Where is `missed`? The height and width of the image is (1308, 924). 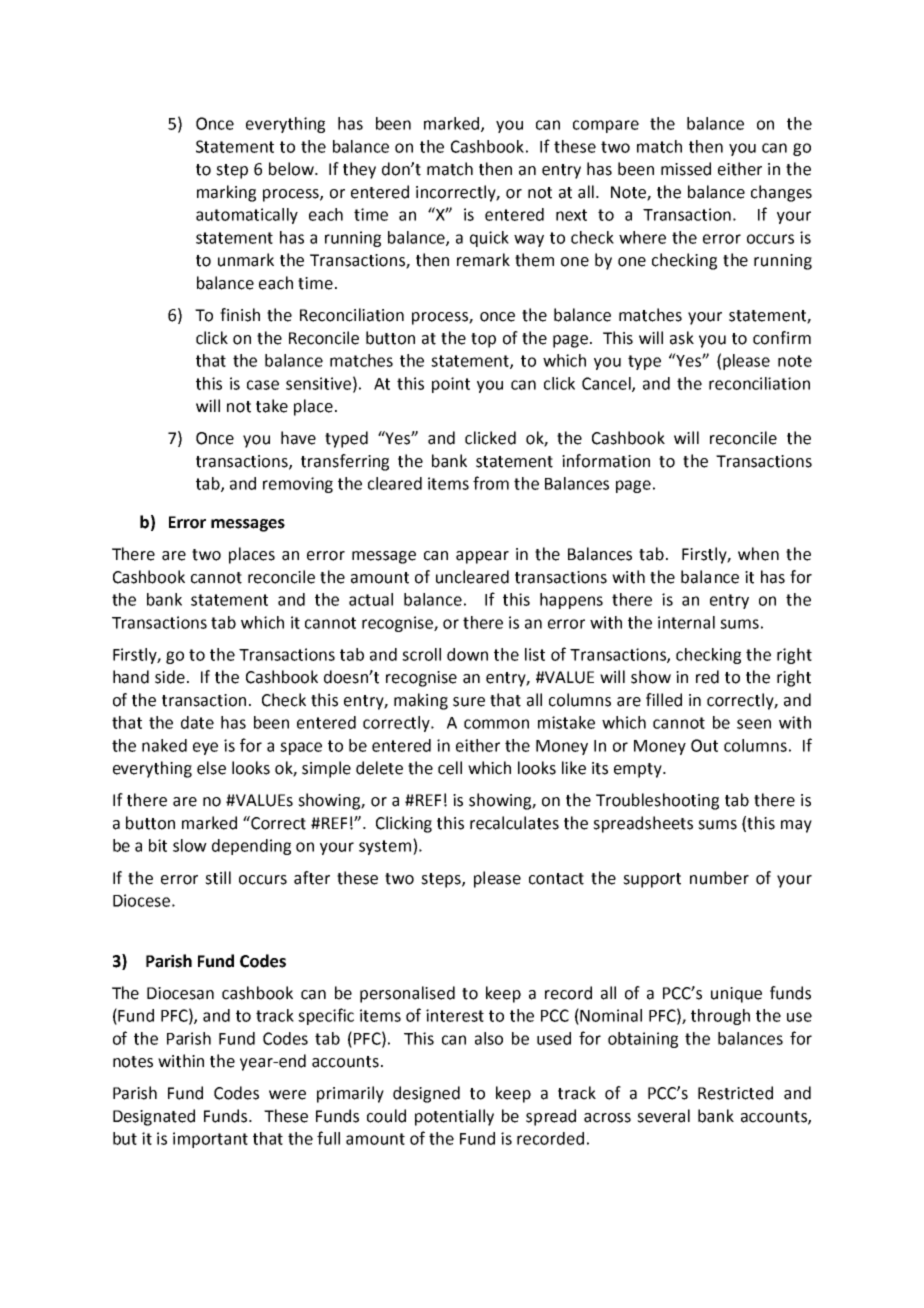 missed is located at coordinates (686, 169).
